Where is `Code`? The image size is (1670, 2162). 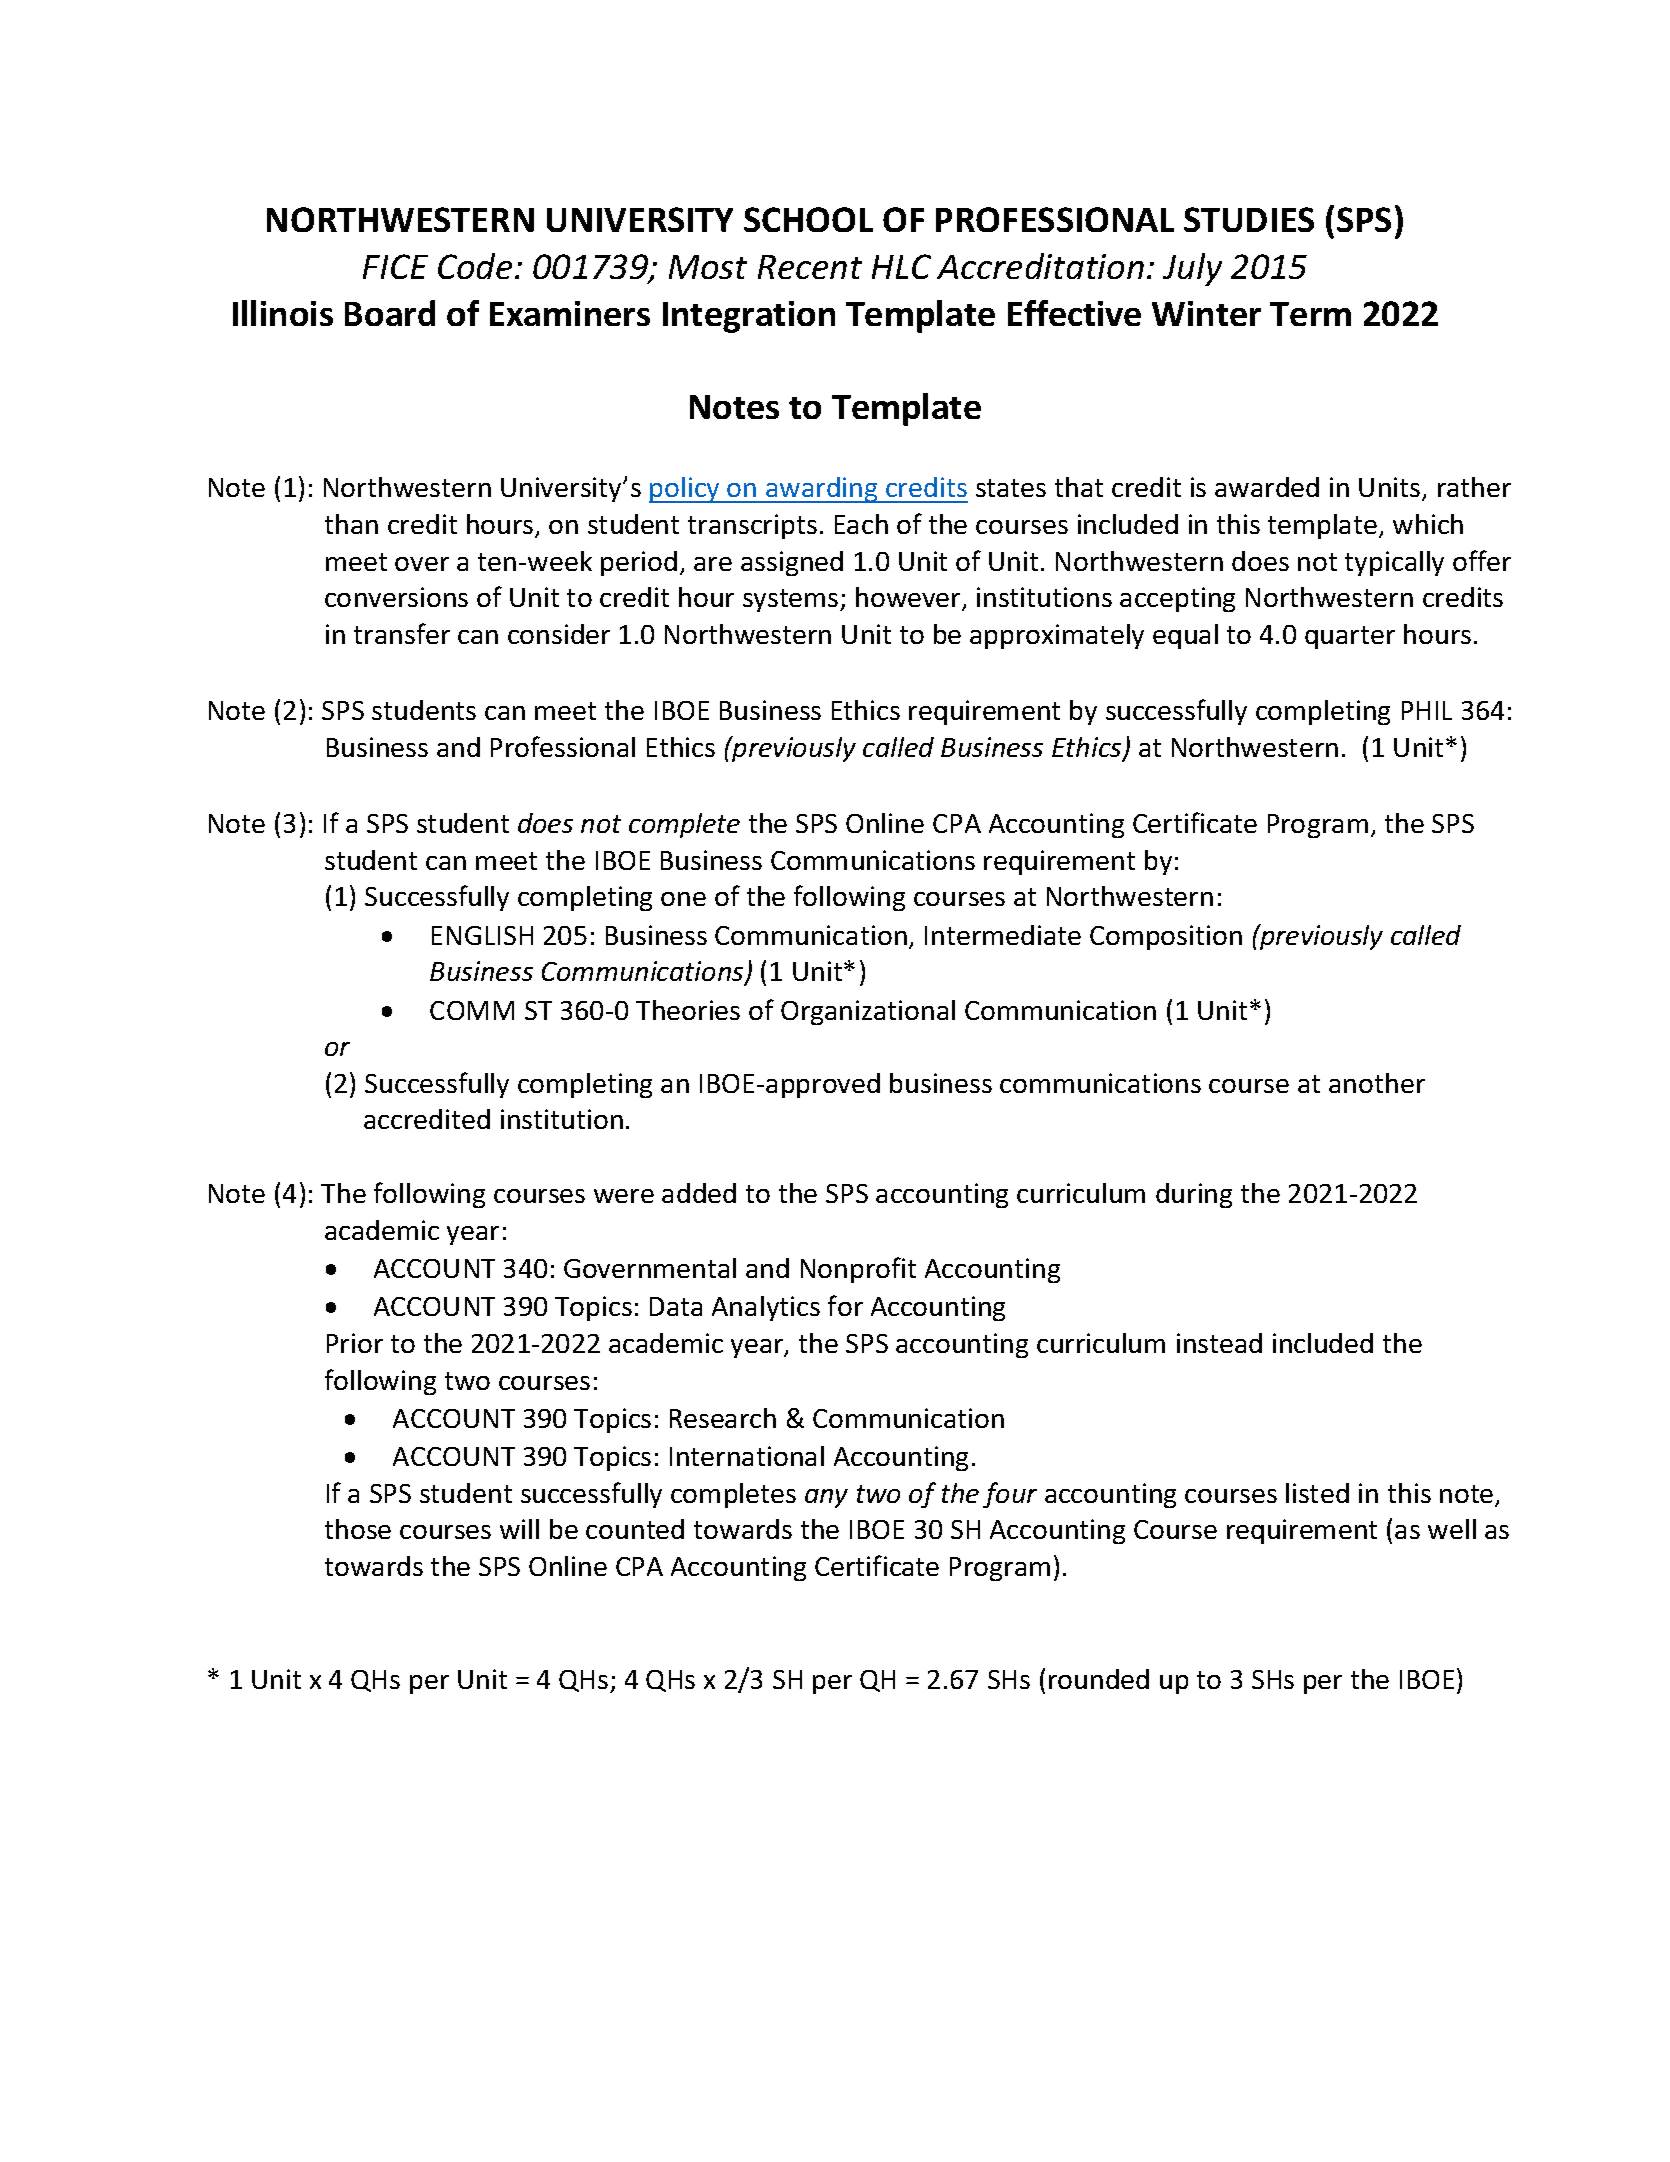 Code is located at coordinates (475, 266).
